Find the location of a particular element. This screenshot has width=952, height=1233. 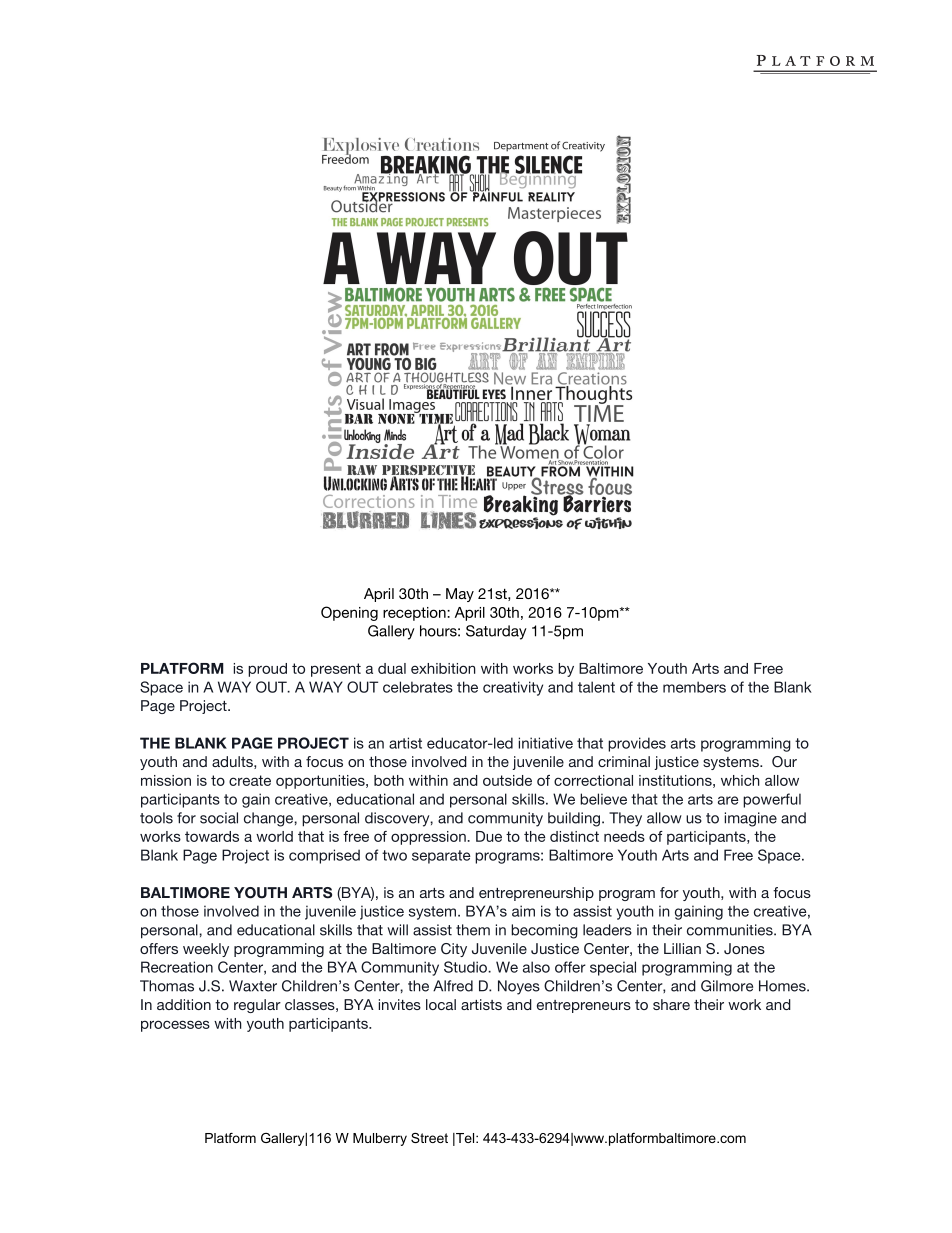

Alfred is located at coordinates (453, 986).
